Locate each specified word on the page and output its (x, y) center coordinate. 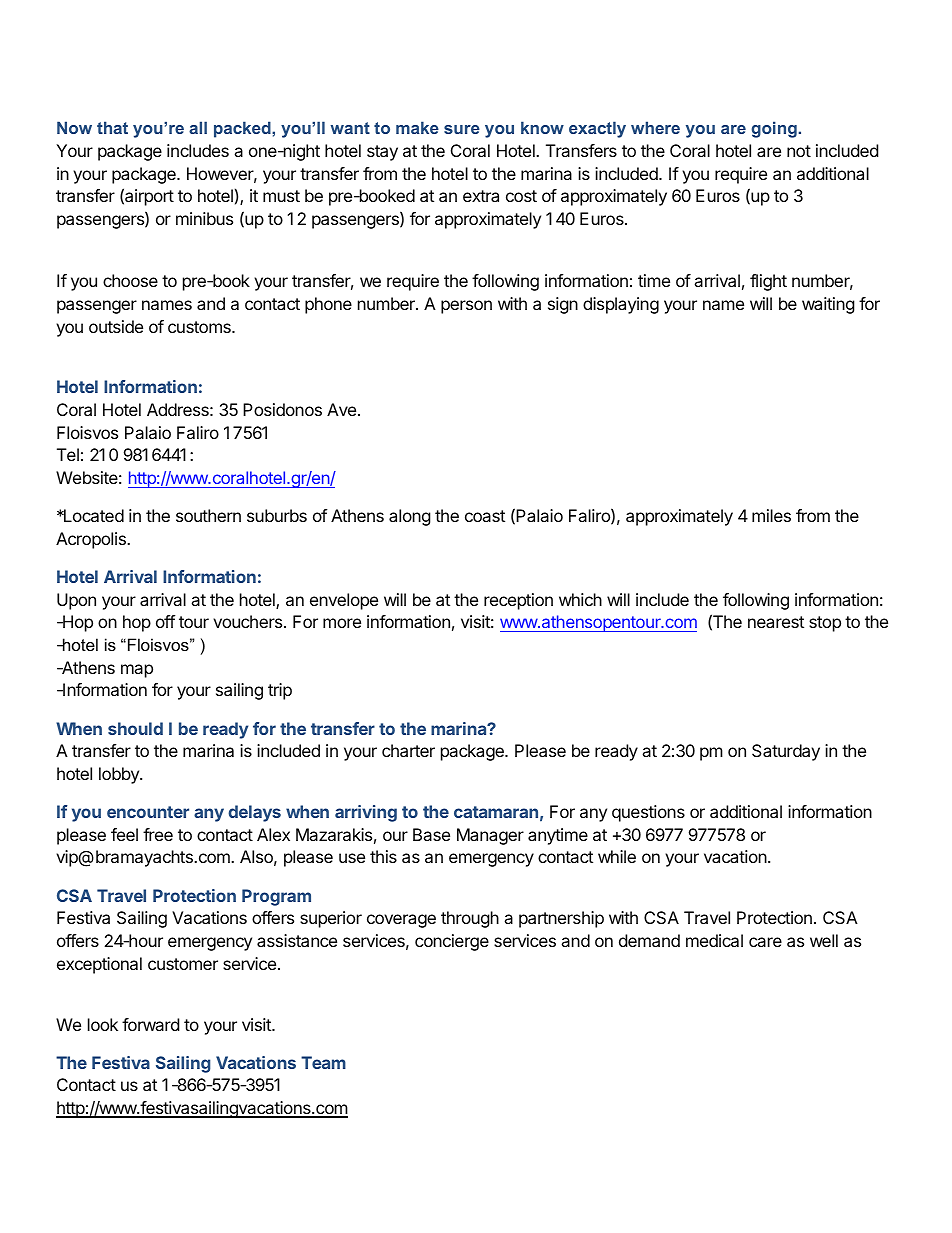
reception (518, 601)
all (198, 127)
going (774, 129)
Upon (76, 601)
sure (462, 129)
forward (150, 1024)
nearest (776, 622)
